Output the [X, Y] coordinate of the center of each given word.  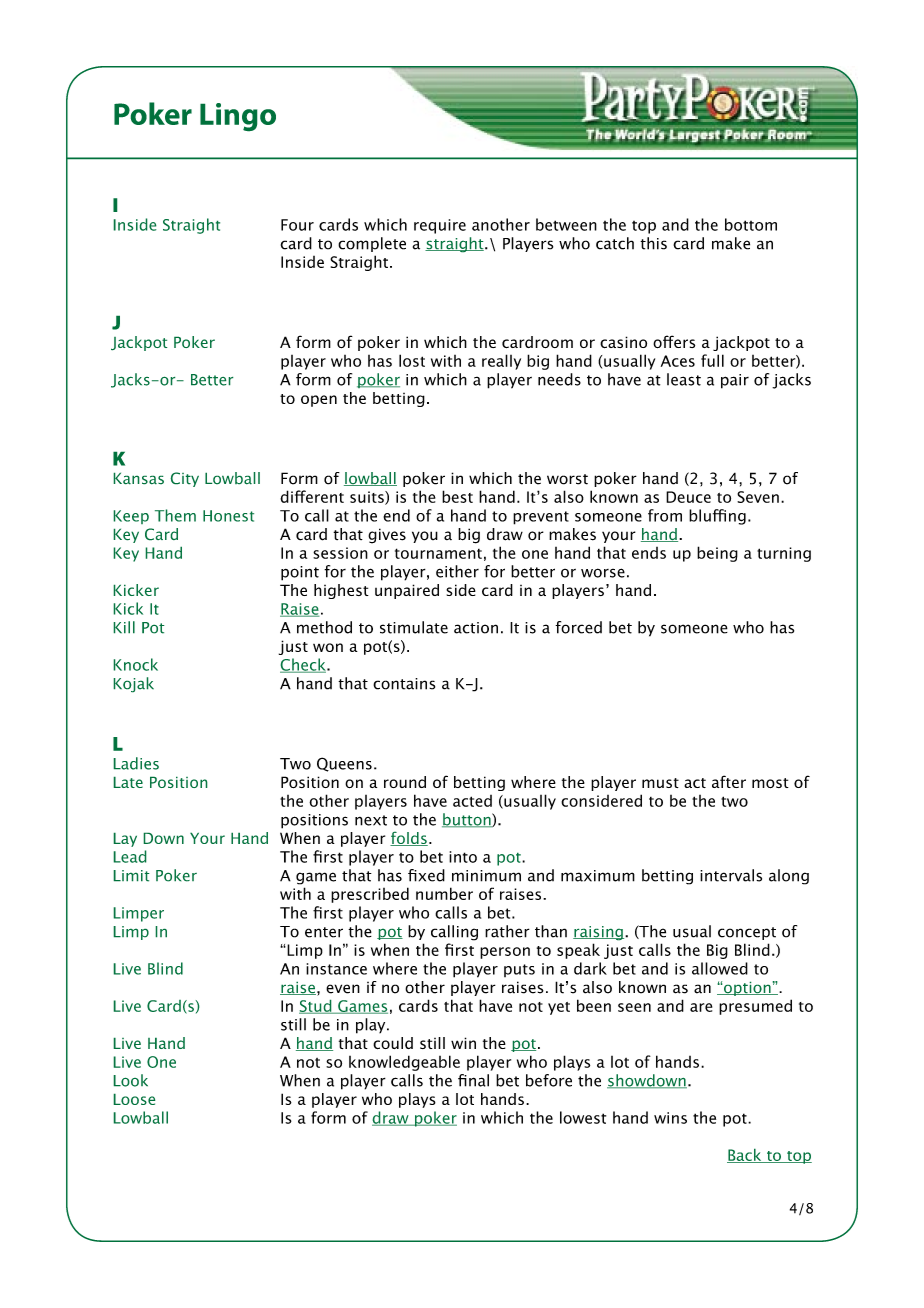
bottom [751, 224]
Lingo [238, 117]
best [457, 496]
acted [472, 801]
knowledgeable [404, 1063]
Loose [134, 1099]
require [440, 226]
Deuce [688, 497]
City [184, 479]
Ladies [136, 763]
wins [670, 1118]
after [729, 781]
